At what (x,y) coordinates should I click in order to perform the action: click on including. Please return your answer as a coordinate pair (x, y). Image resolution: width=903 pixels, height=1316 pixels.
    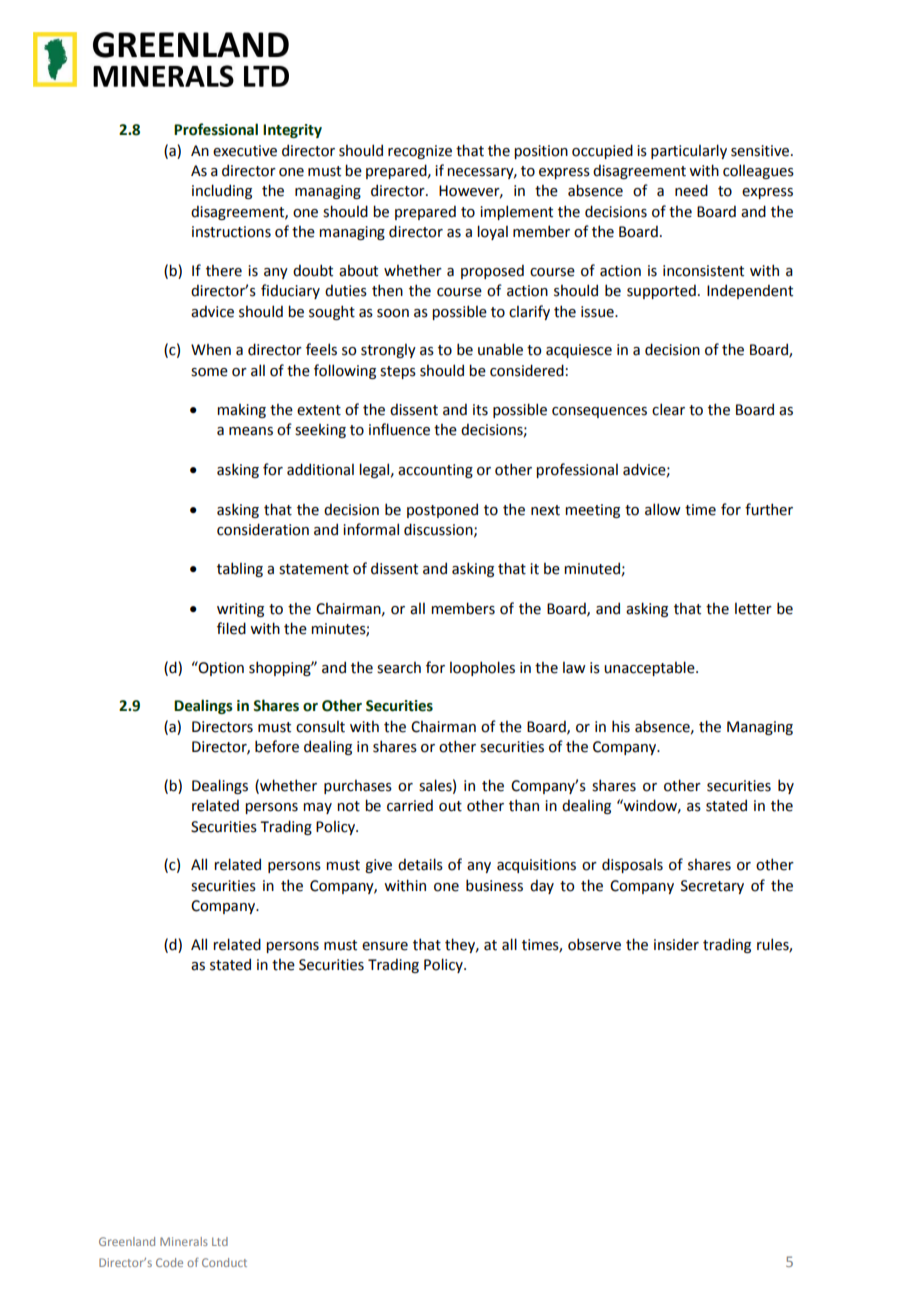
    Looking at the image, I should click on (222, 191).
